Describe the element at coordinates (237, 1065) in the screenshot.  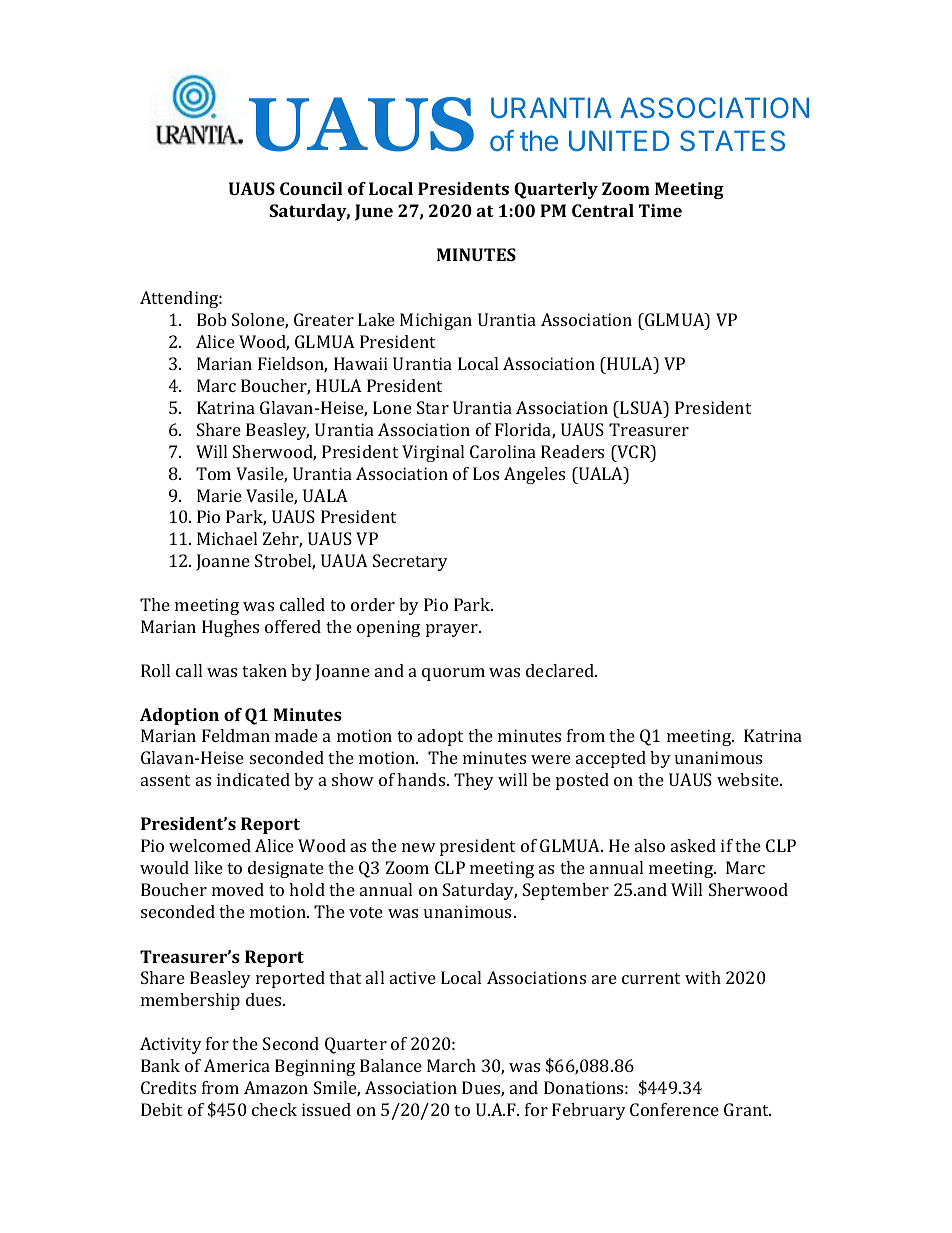
I see `America` at that location.
